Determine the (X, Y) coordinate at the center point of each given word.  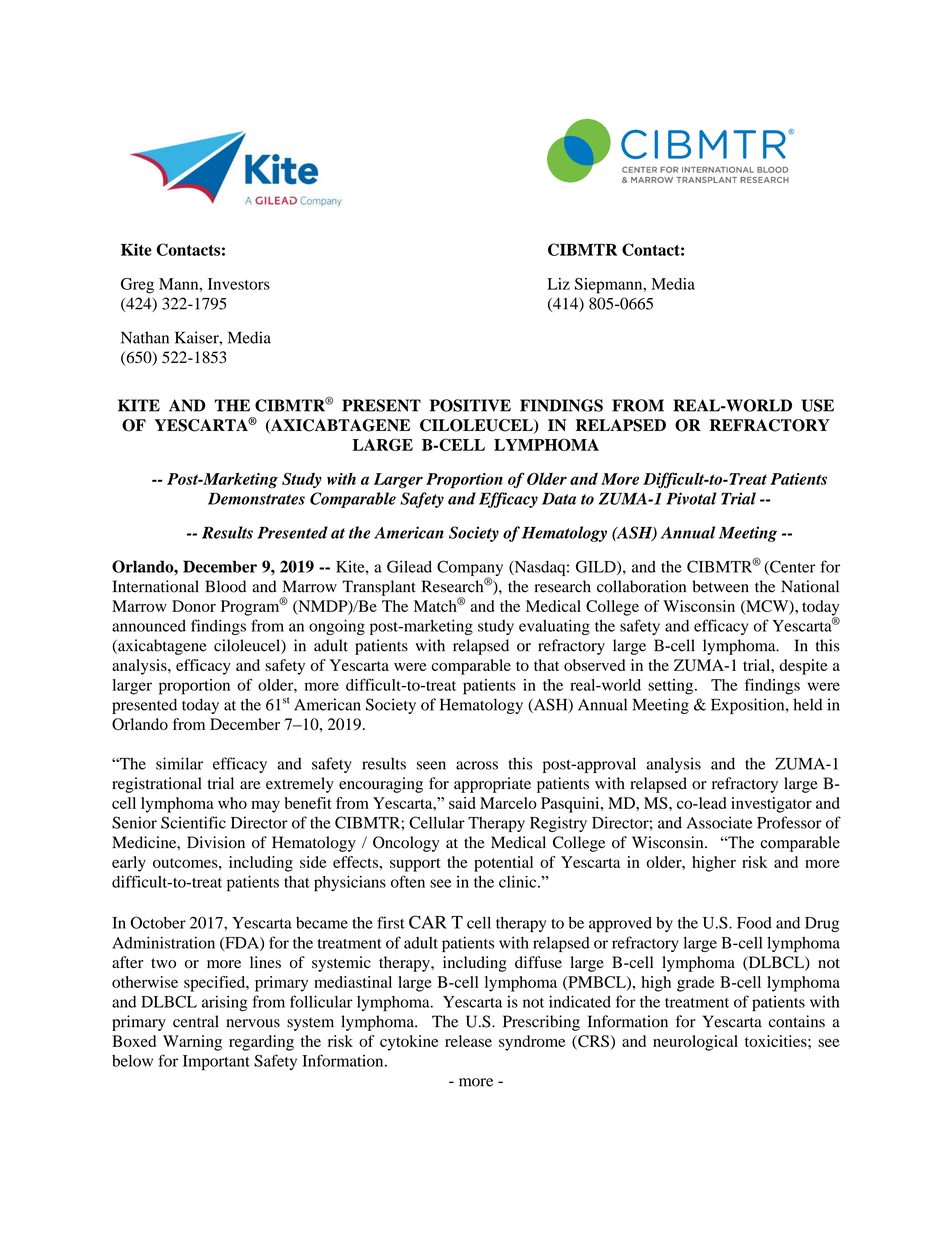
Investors (239, 284)
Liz (558, 284)
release (468, 1041)
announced (149, 626)
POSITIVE (470, 405)
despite (803, 667)
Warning (192, 1043)
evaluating (554, 627)
